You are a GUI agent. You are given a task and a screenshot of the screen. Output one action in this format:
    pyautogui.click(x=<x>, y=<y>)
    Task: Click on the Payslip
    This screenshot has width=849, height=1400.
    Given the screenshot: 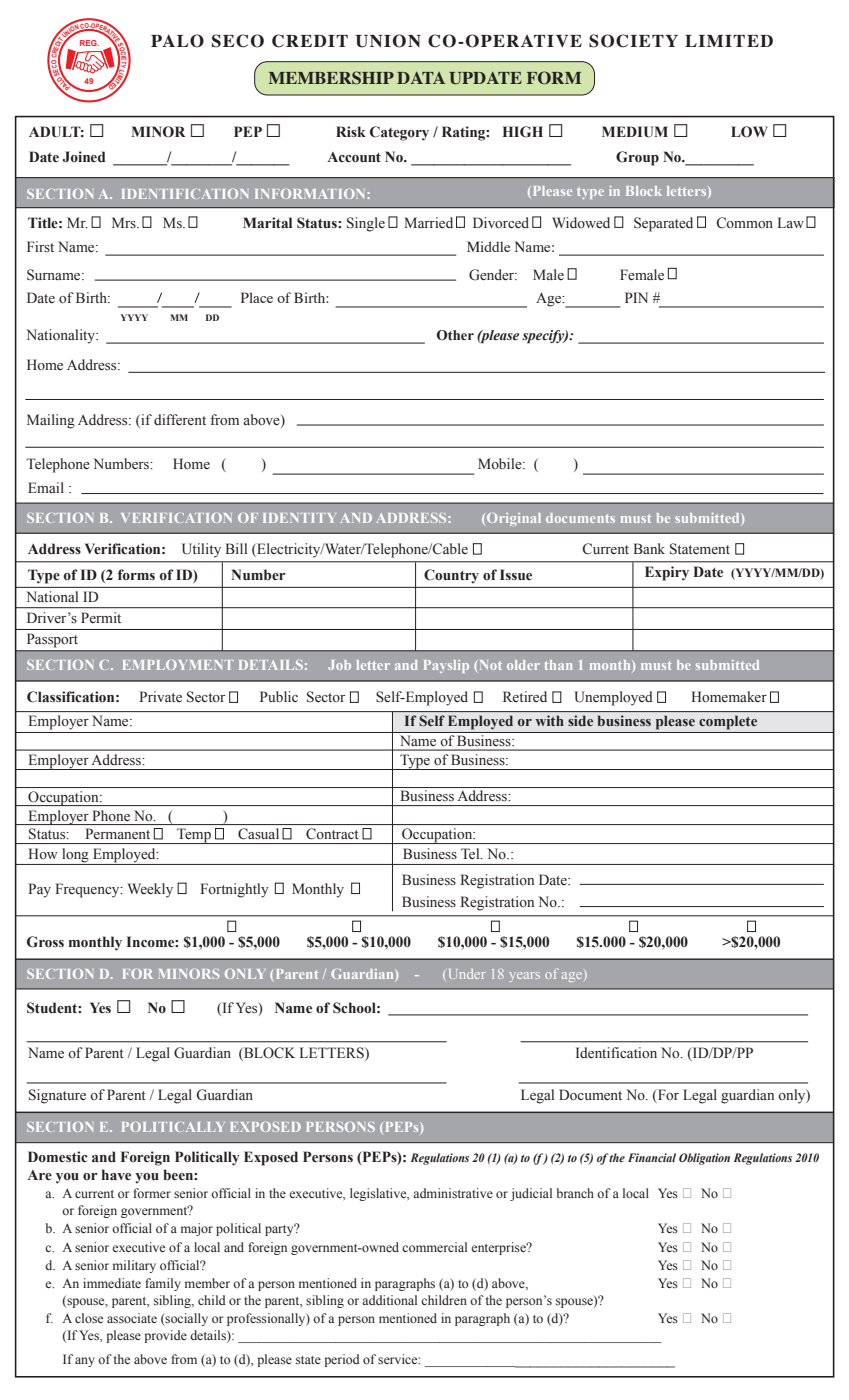 What is the action you would take?
    pyautogui.click(x=446, y=666)
